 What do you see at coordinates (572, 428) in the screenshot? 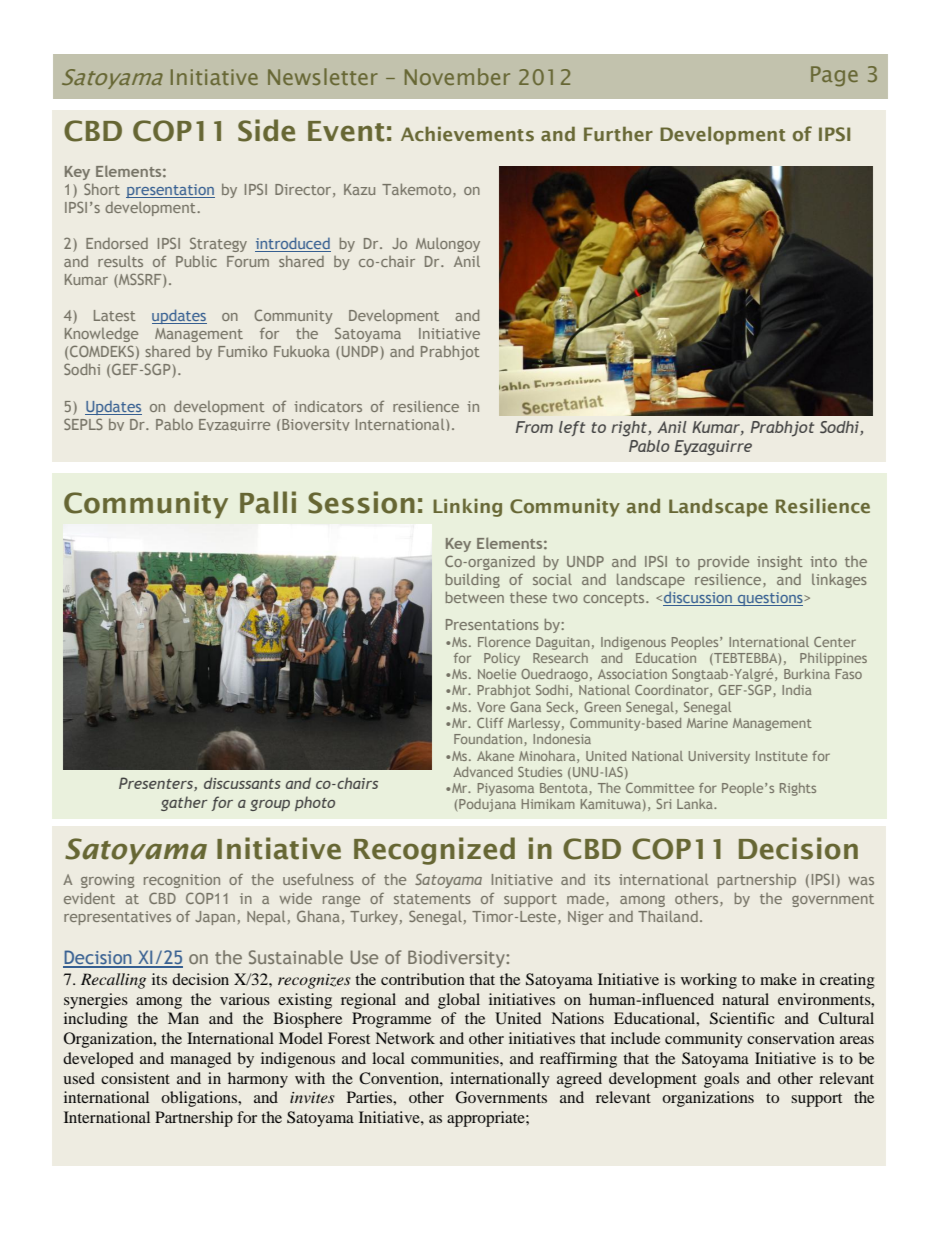
I see `left` at bounding box center [572, 428].
